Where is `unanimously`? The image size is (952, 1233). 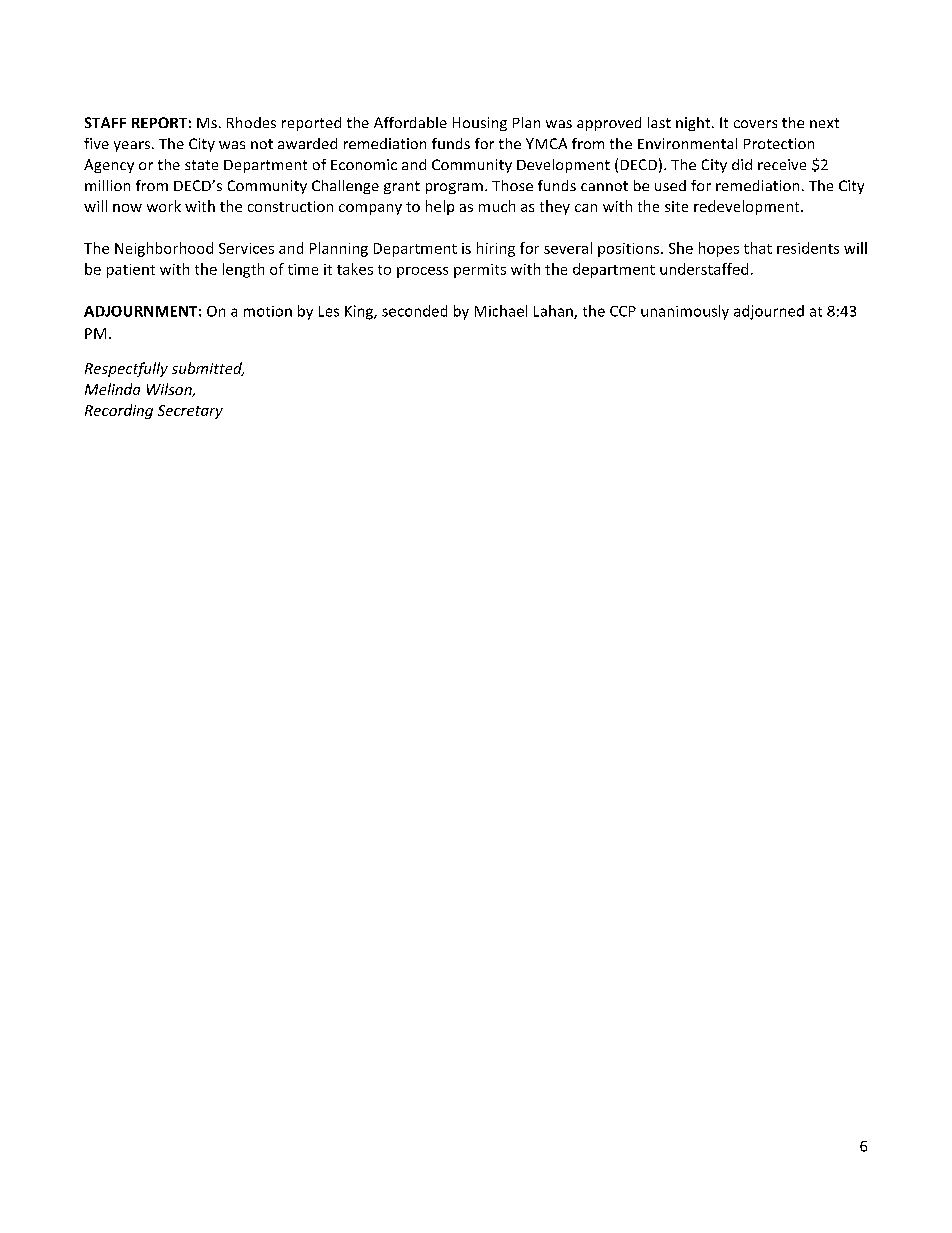
unanimously is located at coordinates (685, 312).
